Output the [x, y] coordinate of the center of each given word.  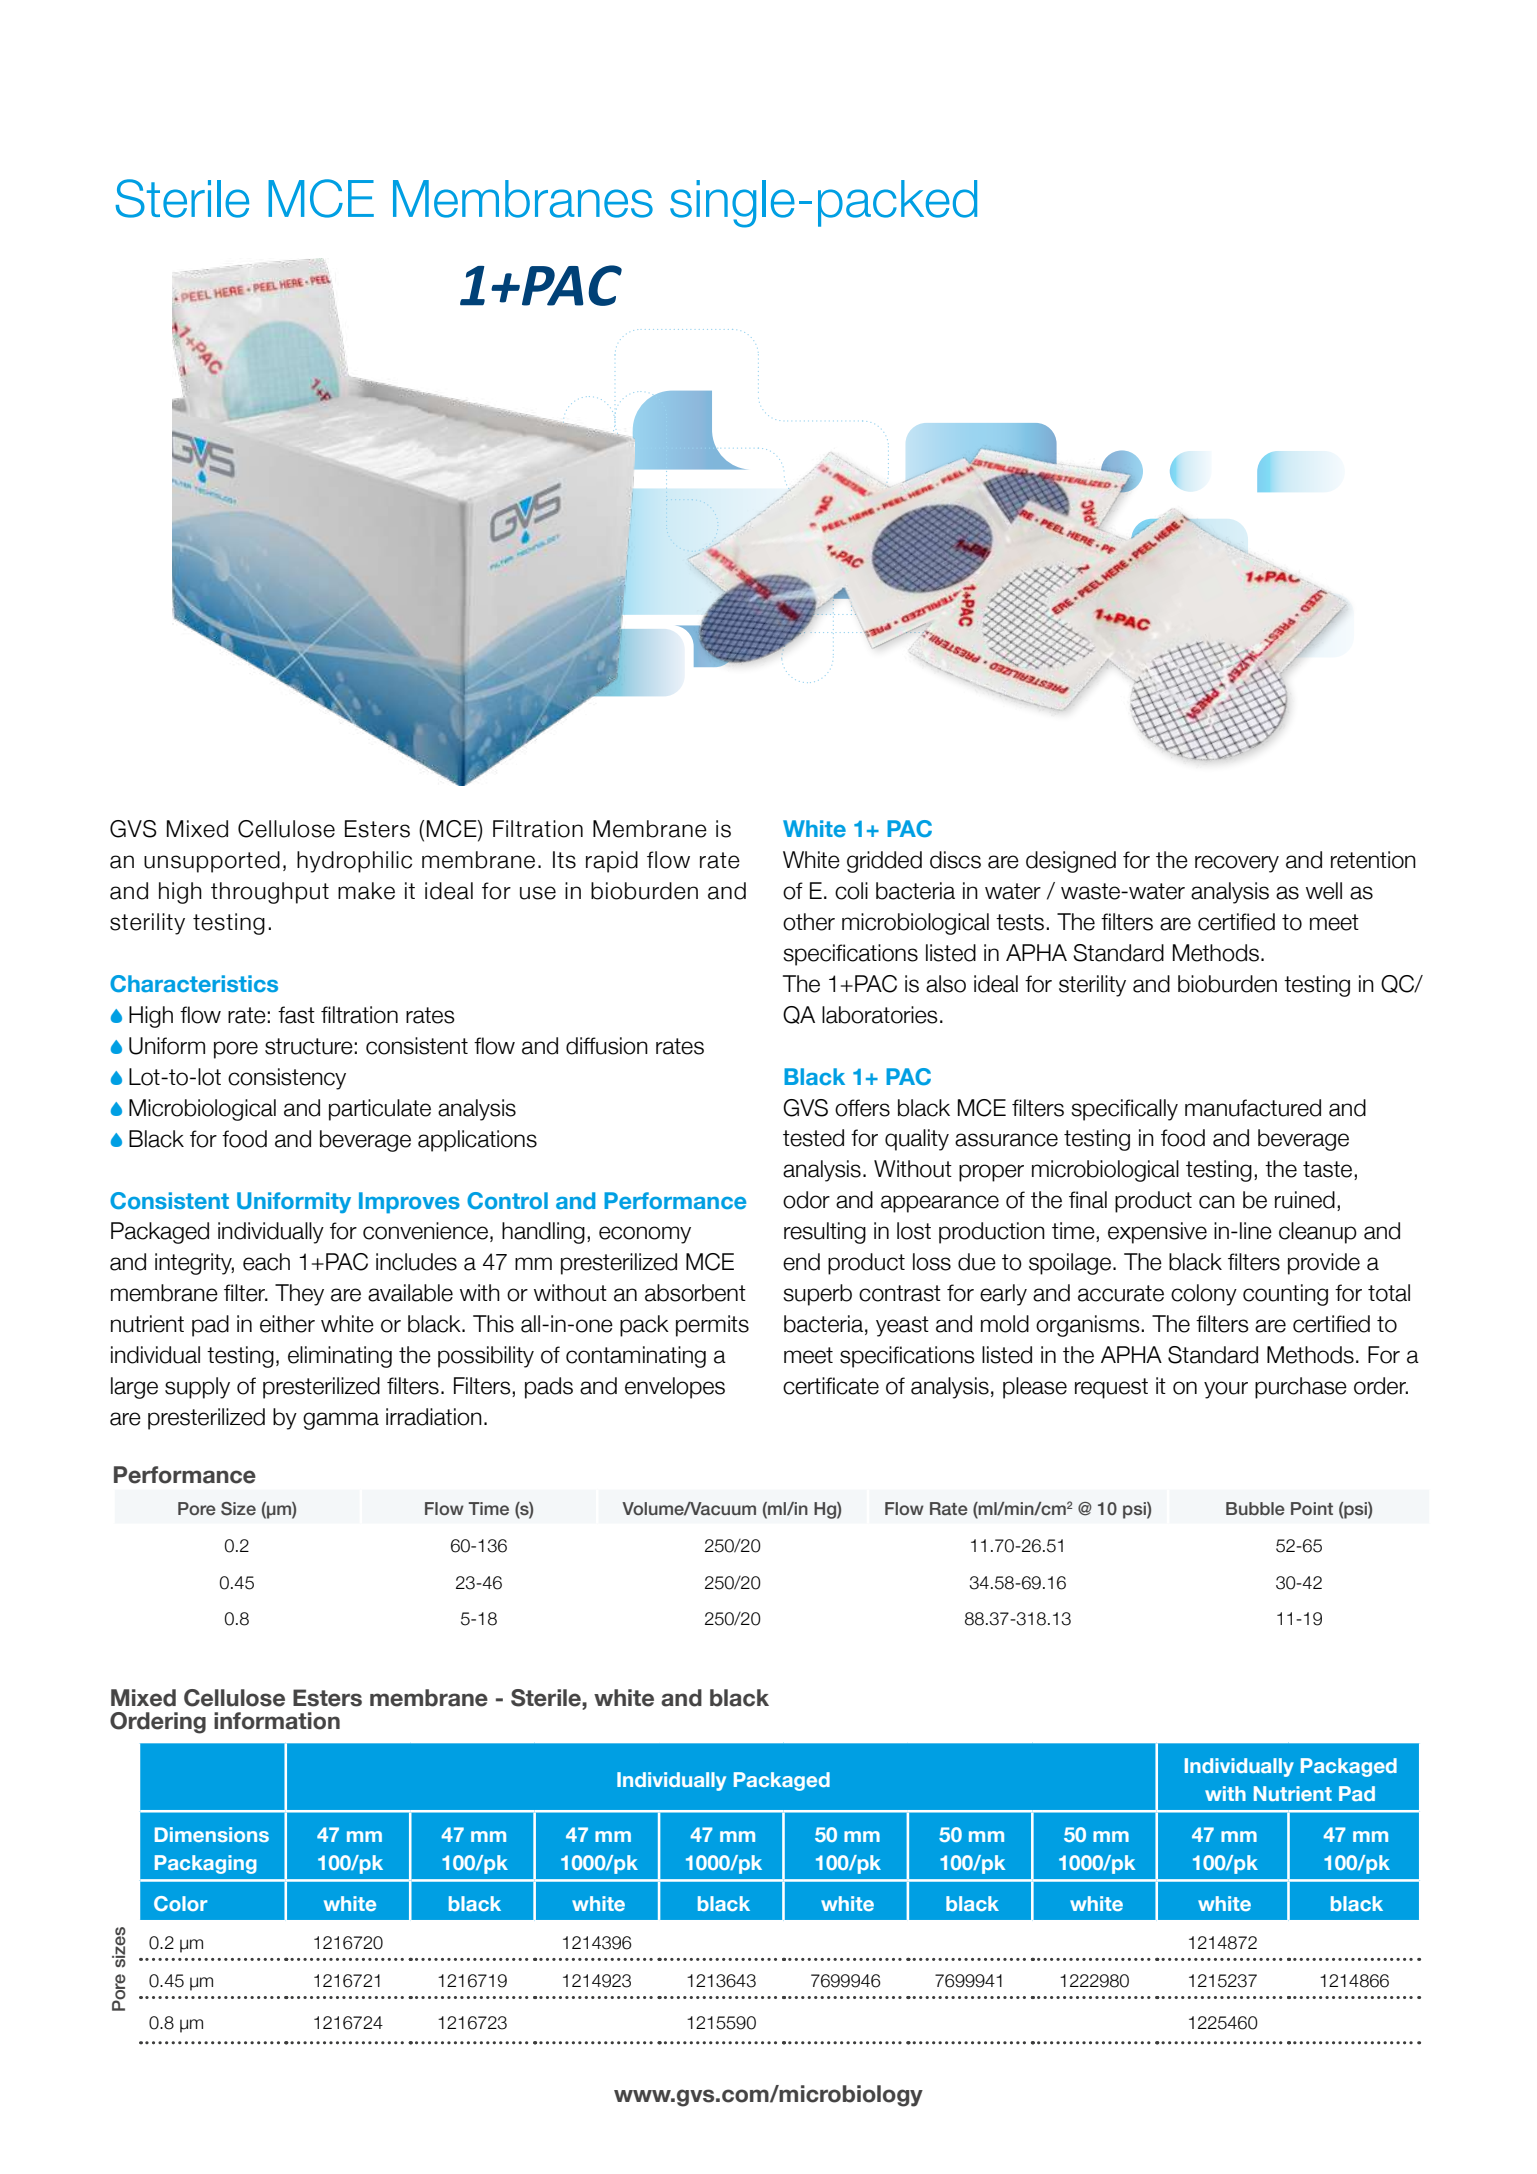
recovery [1237, 864]
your [1226, 1390]
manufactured [1253, 1108]
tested [813, 1138]
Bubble [1255, 1508]
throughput [270, 893]
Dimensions [212, 1834]
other [809, 922]
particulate [380, 1110]
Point [1312, 1508]
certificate [831, 1386]
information [277, 1721]
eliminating [340, 1357]
